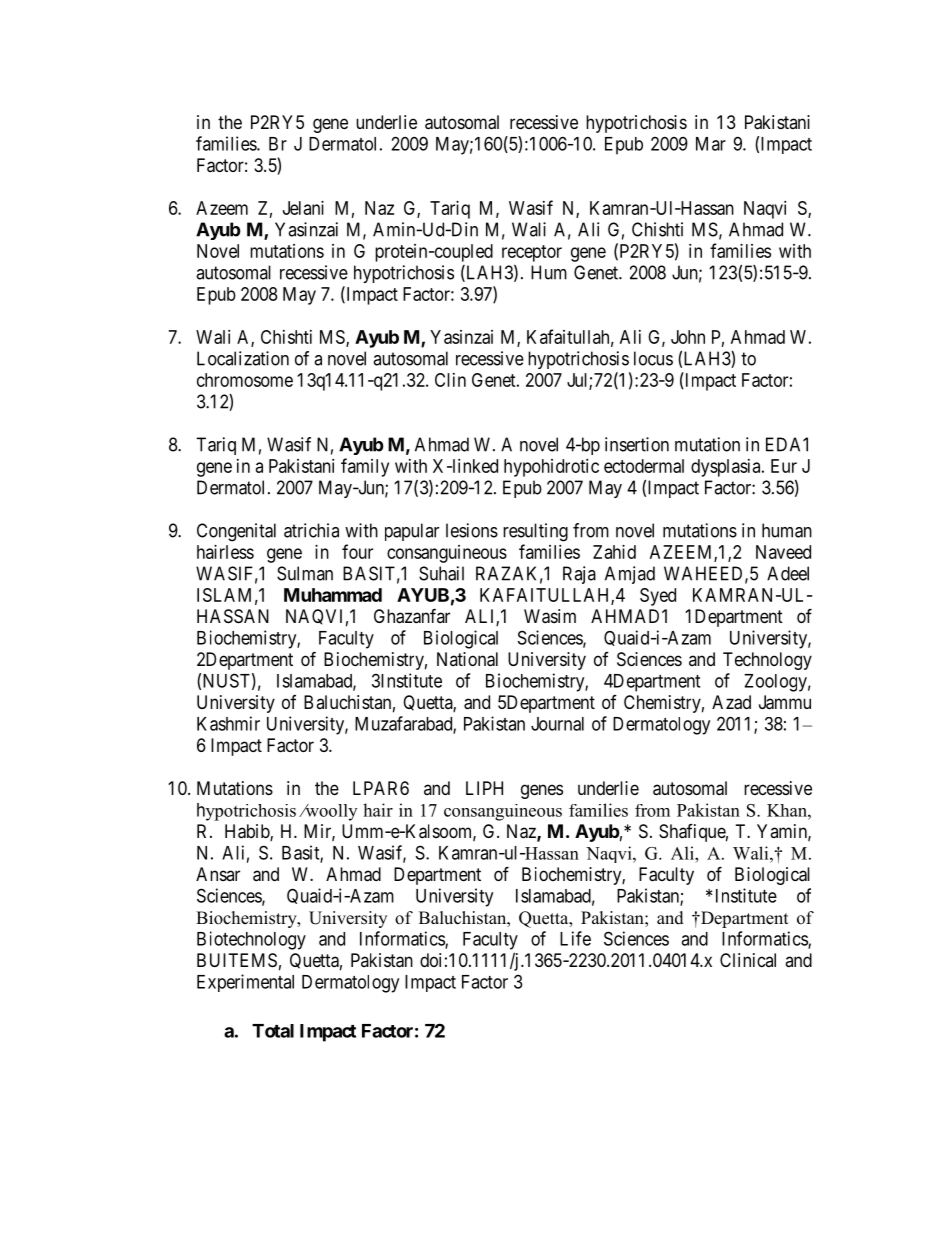 This document has height=1233, width=952. Describe the element at coordinates (788, 810) in the document. I see `Khan` at that location.
